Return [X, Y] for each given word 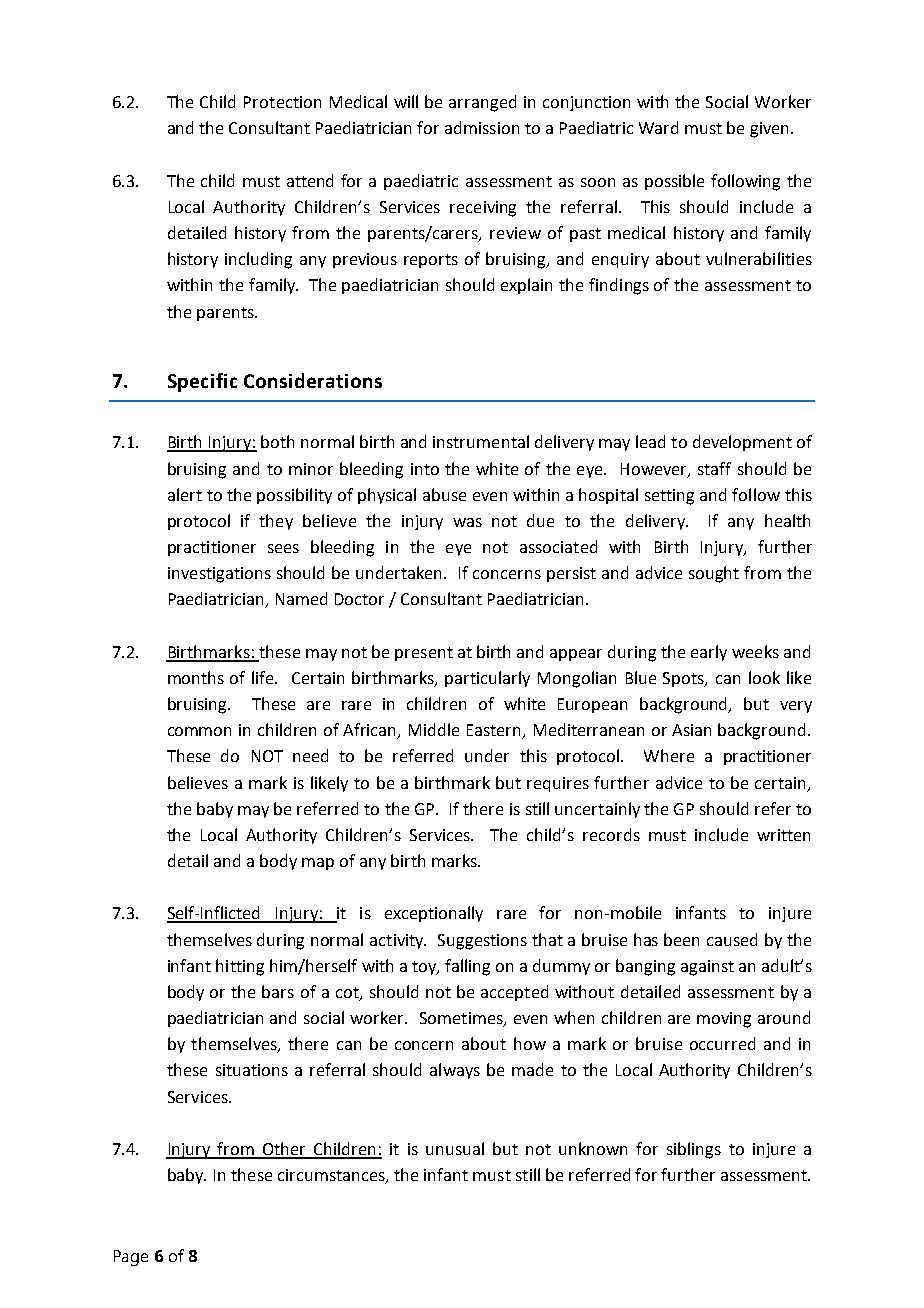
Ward [658, 127]
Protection [282, 102]
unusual [455, 1148]
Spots [685, 679]
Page [131, 1258]
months [196, 677]
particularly [487, 679]
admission [482, 127]
